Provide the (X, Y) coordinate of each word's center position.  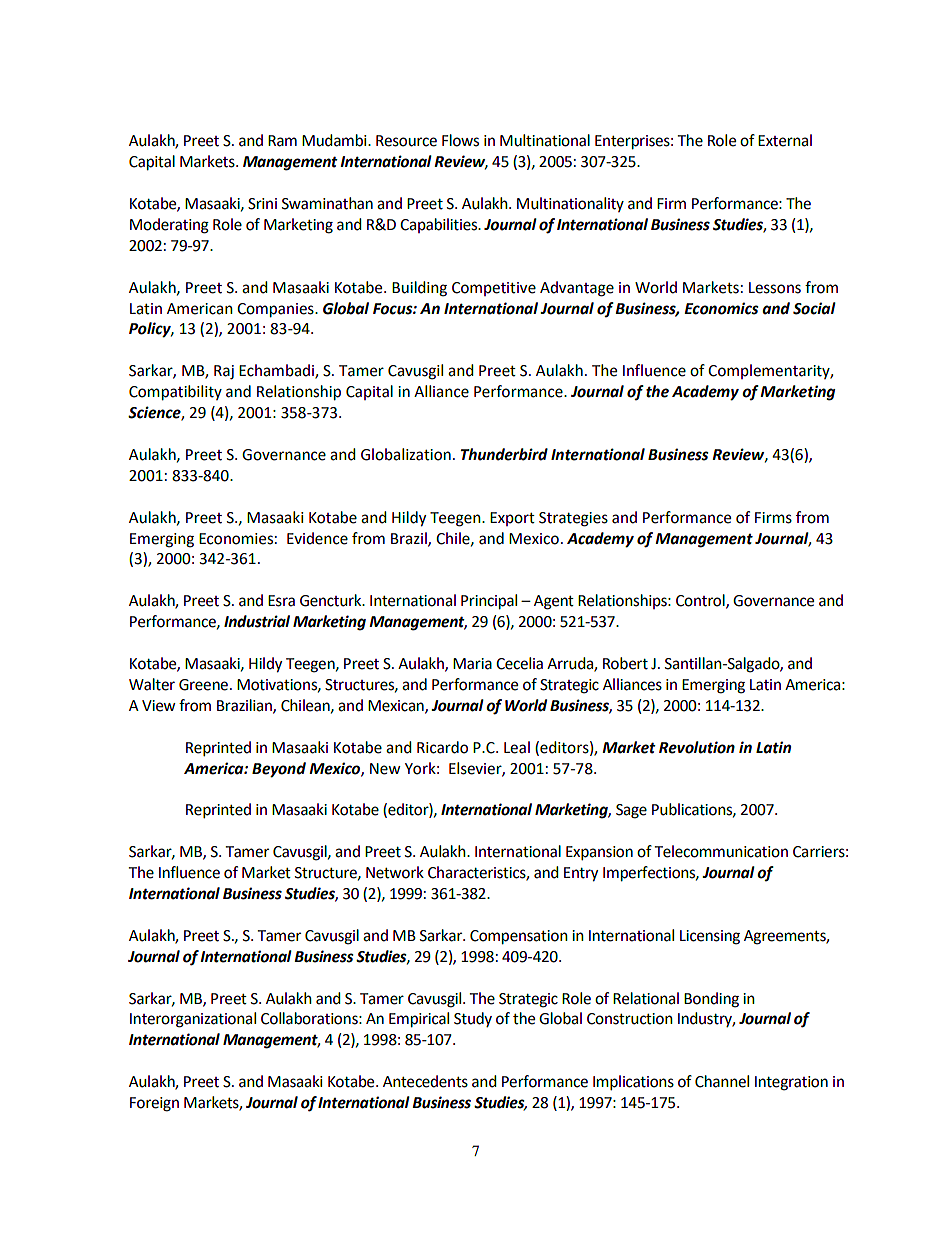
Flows (460, 140)
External (785, 140)
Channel (722, 1081)
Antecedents (425, 1081)
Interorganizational (193, 1020)
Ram (282, 141)
